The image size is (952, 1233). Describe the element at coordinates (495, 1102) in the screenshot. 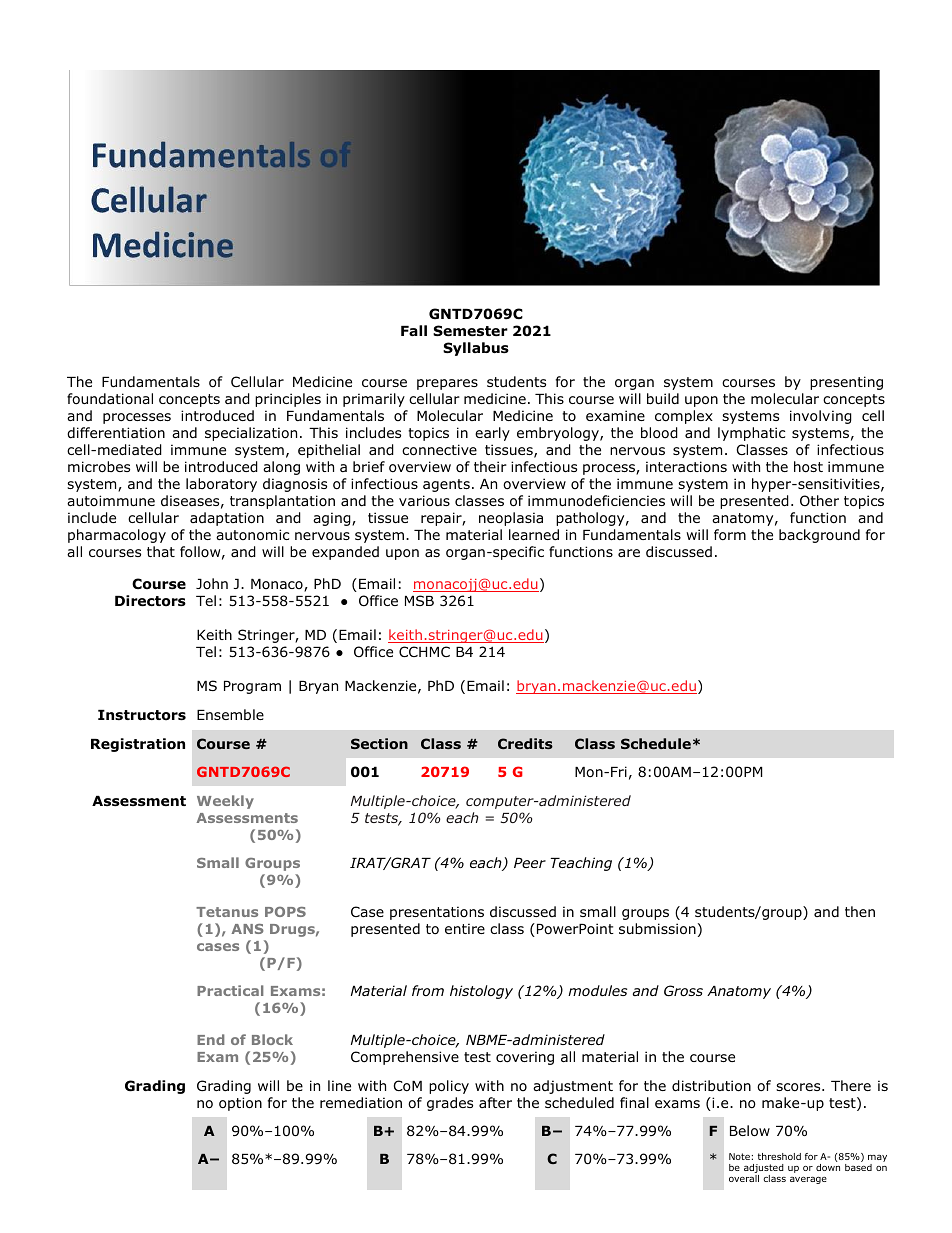

I see `after` at that location.
